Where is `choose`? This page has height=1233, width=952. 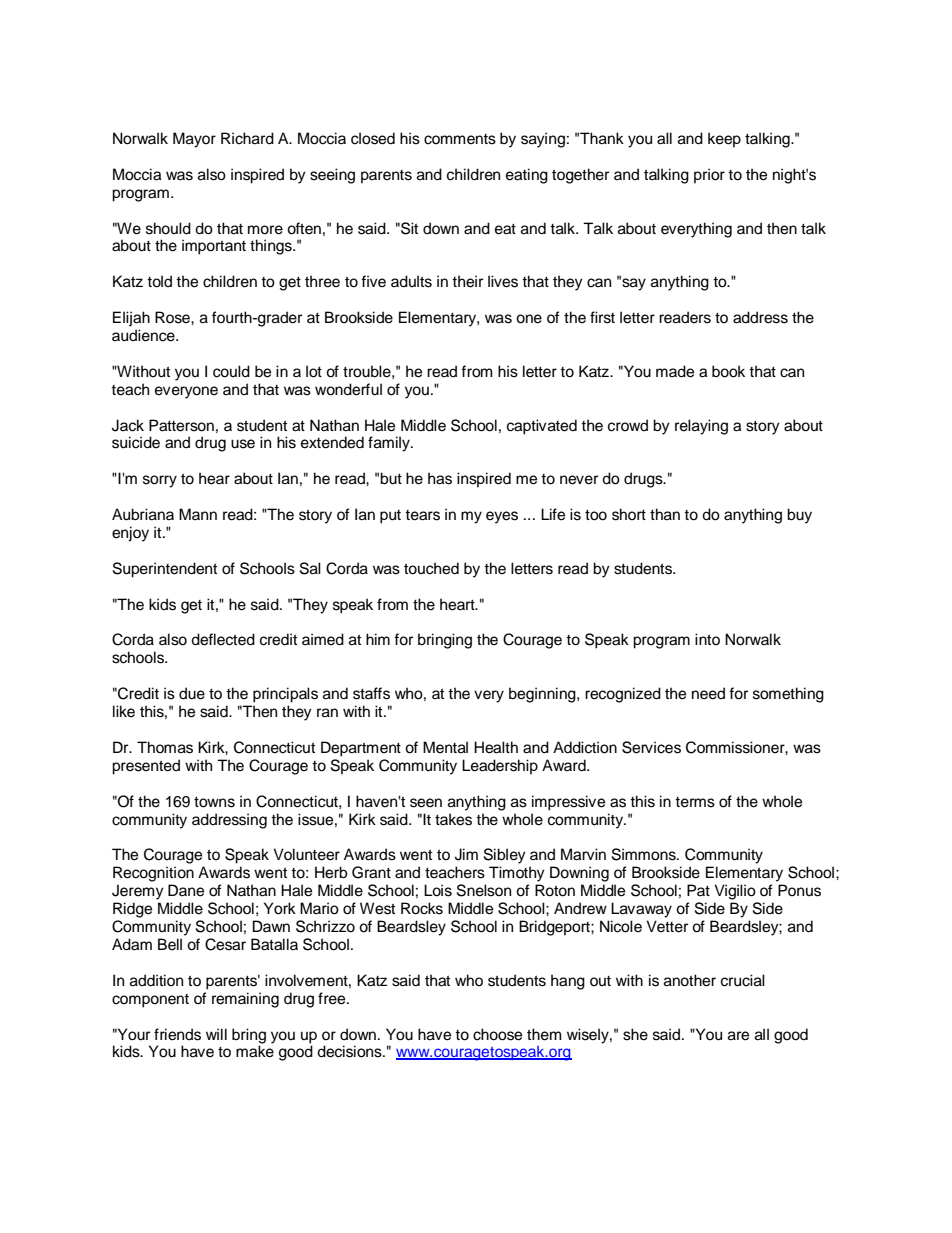 choose is located at coordinates (497, 1034).
